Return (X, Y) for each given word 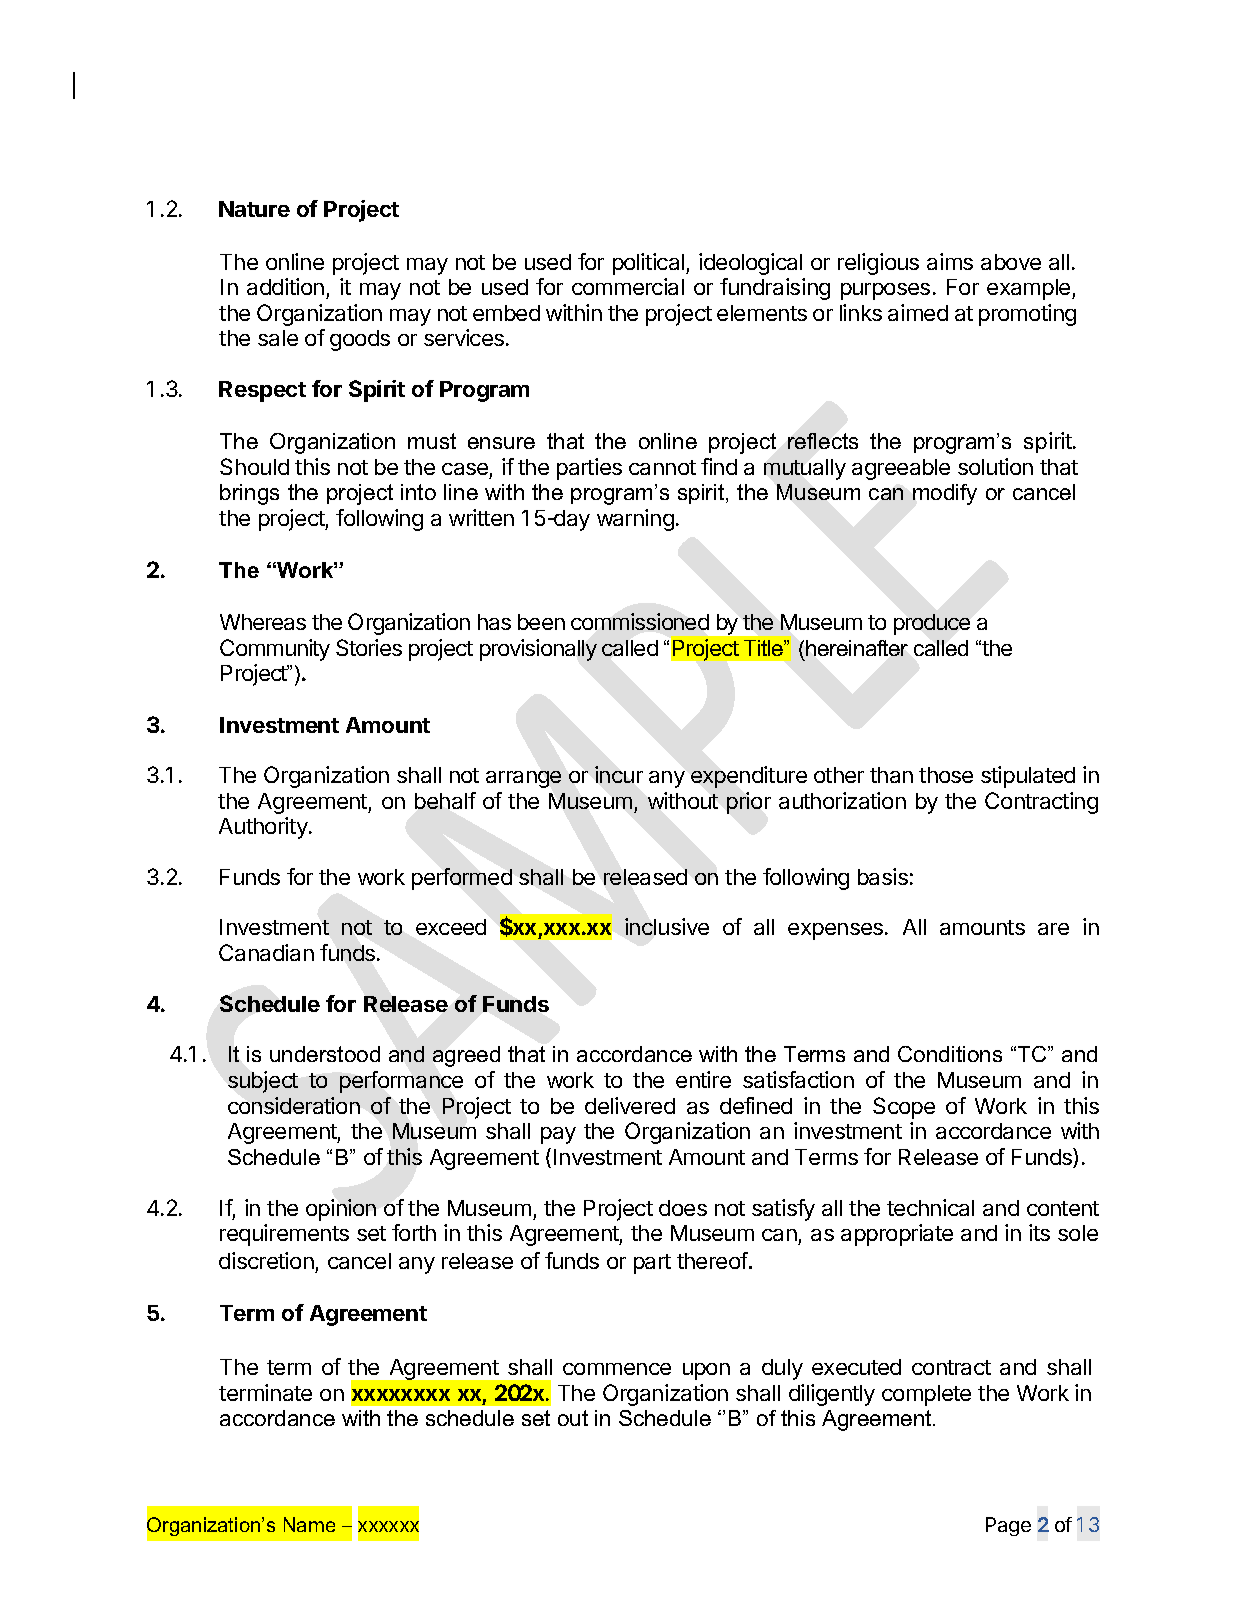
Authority (264, 828)
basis (883, 876)
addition (285, 286)
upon (706, 1371)
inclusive (667, 926)
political (650, 264)
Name (309, 1524)
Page (1008, 1526)
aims (950, 261)
